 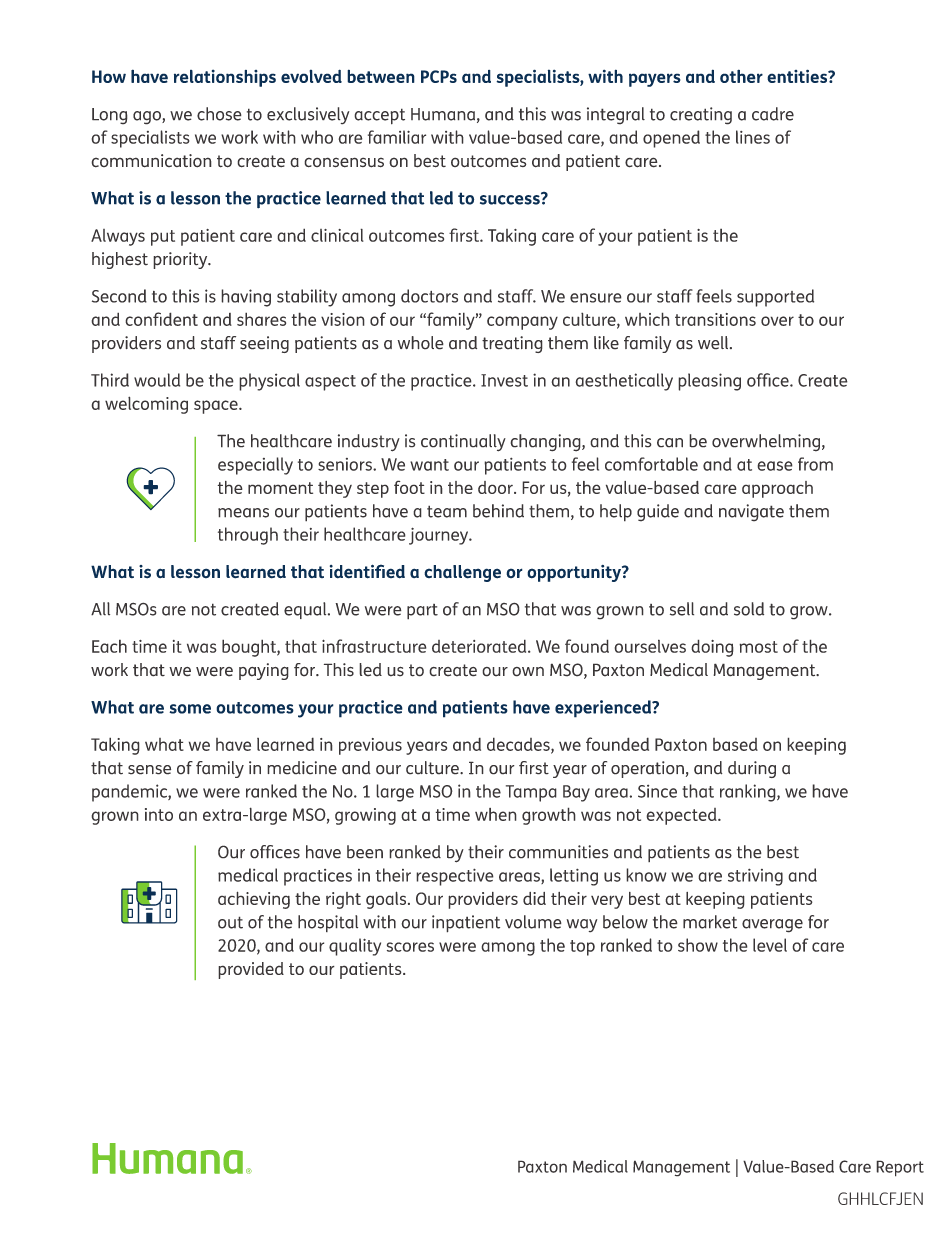 I want to click on supported, so click(x=775, y=298).
